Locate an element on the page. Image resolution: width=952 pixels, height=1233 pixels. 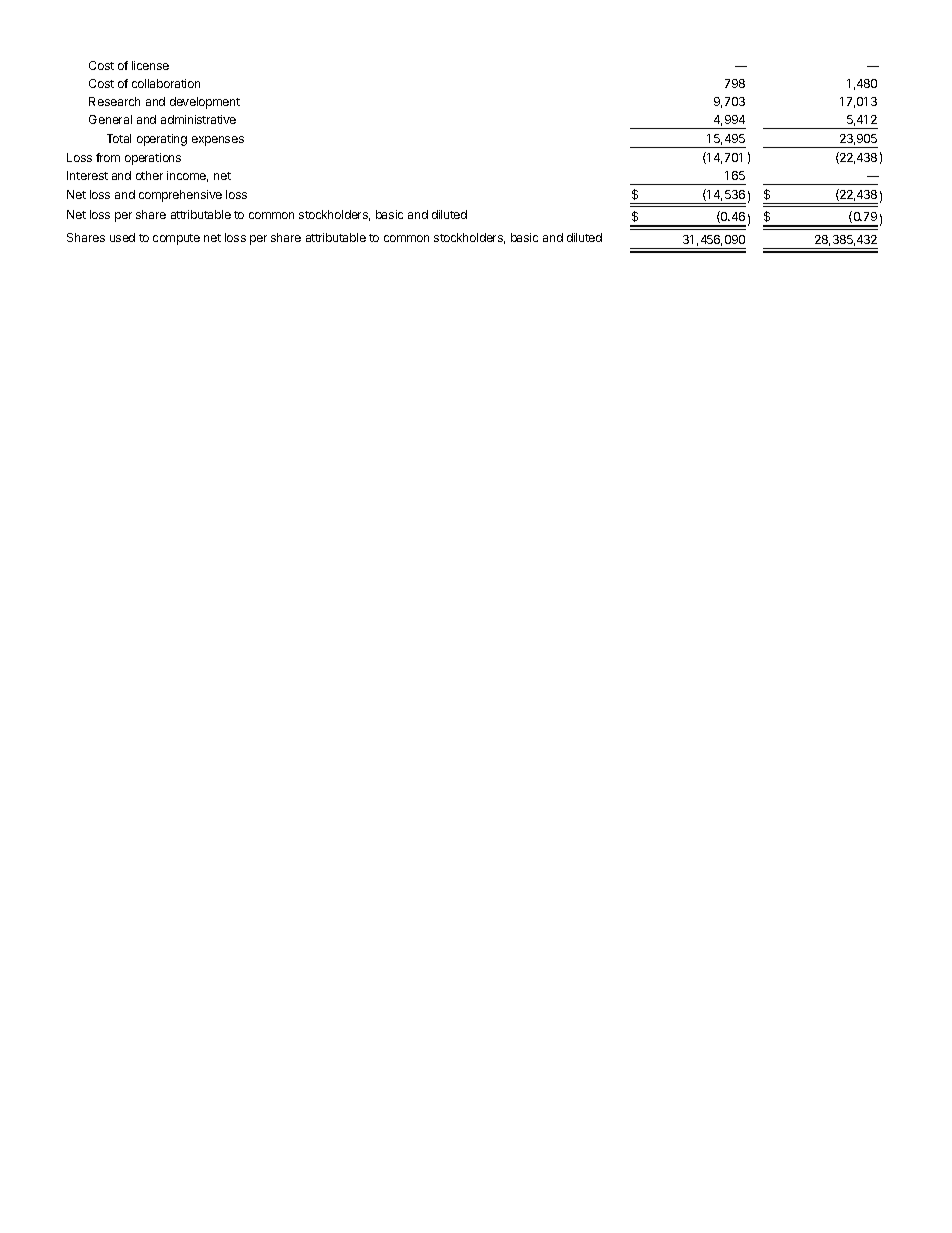
from is located at coordinates (108, 157).
